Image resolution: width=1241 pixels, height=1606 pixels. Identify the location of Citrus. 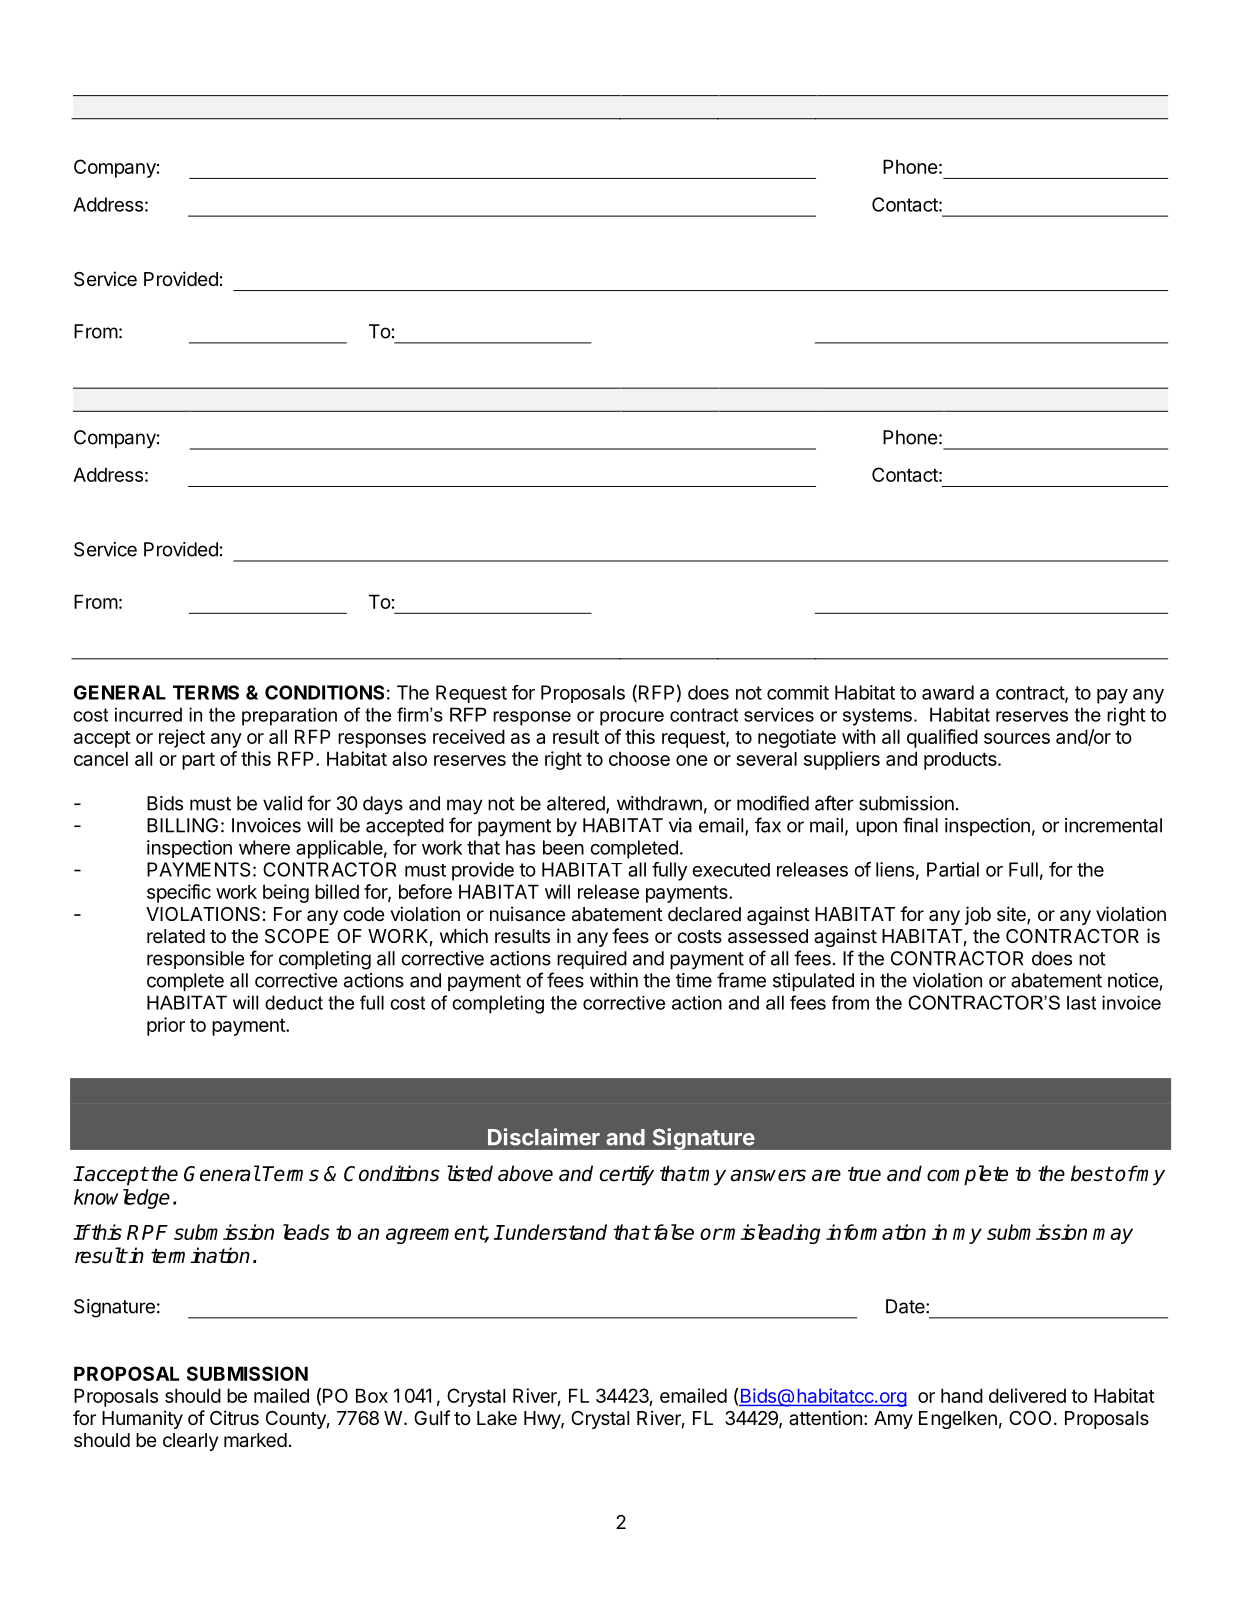
(234, 1417).
